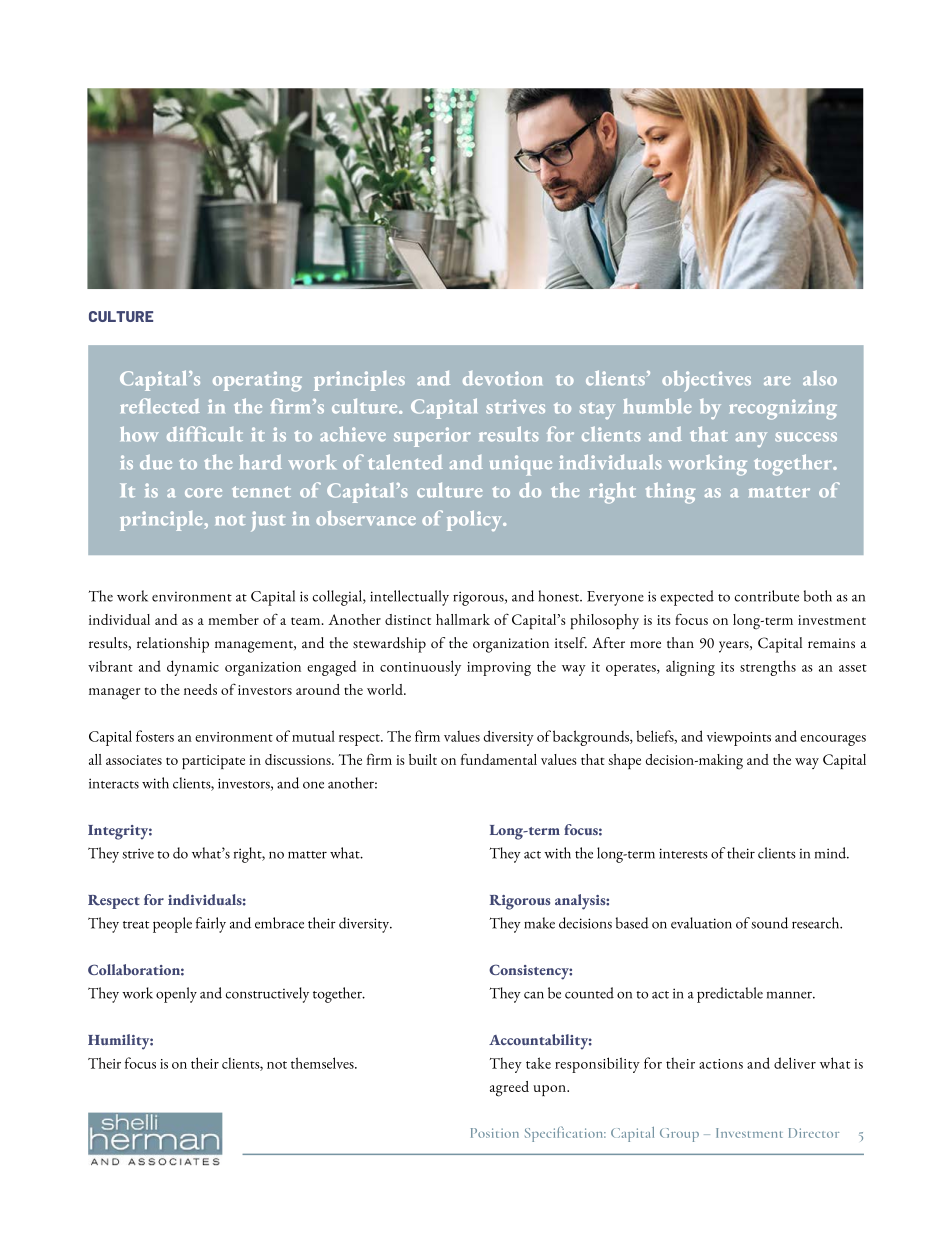  What do you see at coordinates (323, 1063) in the document?
I see `themselves` at bounding box center [323, 1063].
